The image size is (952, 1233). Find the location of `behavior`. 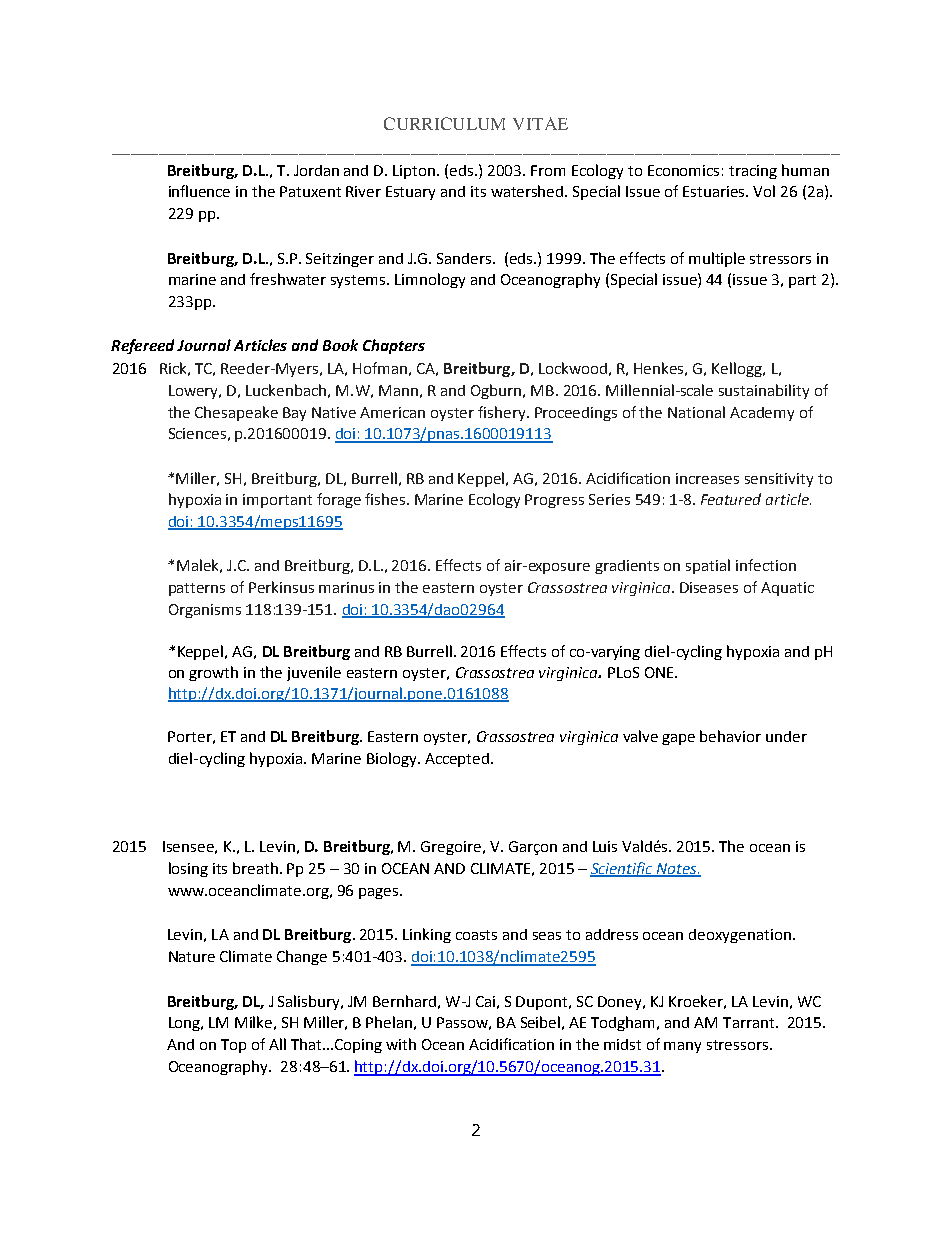

behavior is located at coordinates (730, 736).
